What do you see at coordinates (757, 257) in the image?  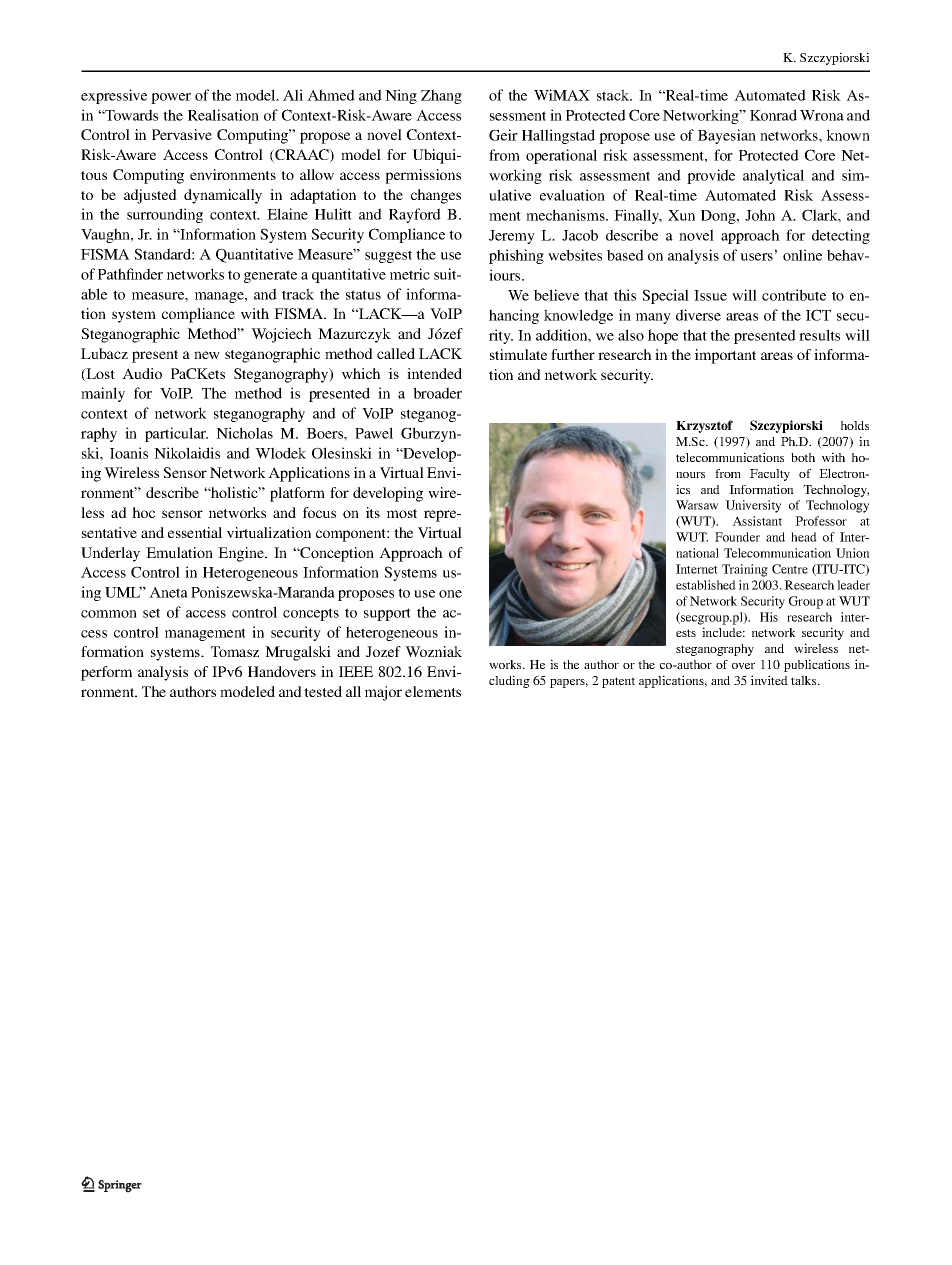 I see `users` at bounding box center [757, 257].
